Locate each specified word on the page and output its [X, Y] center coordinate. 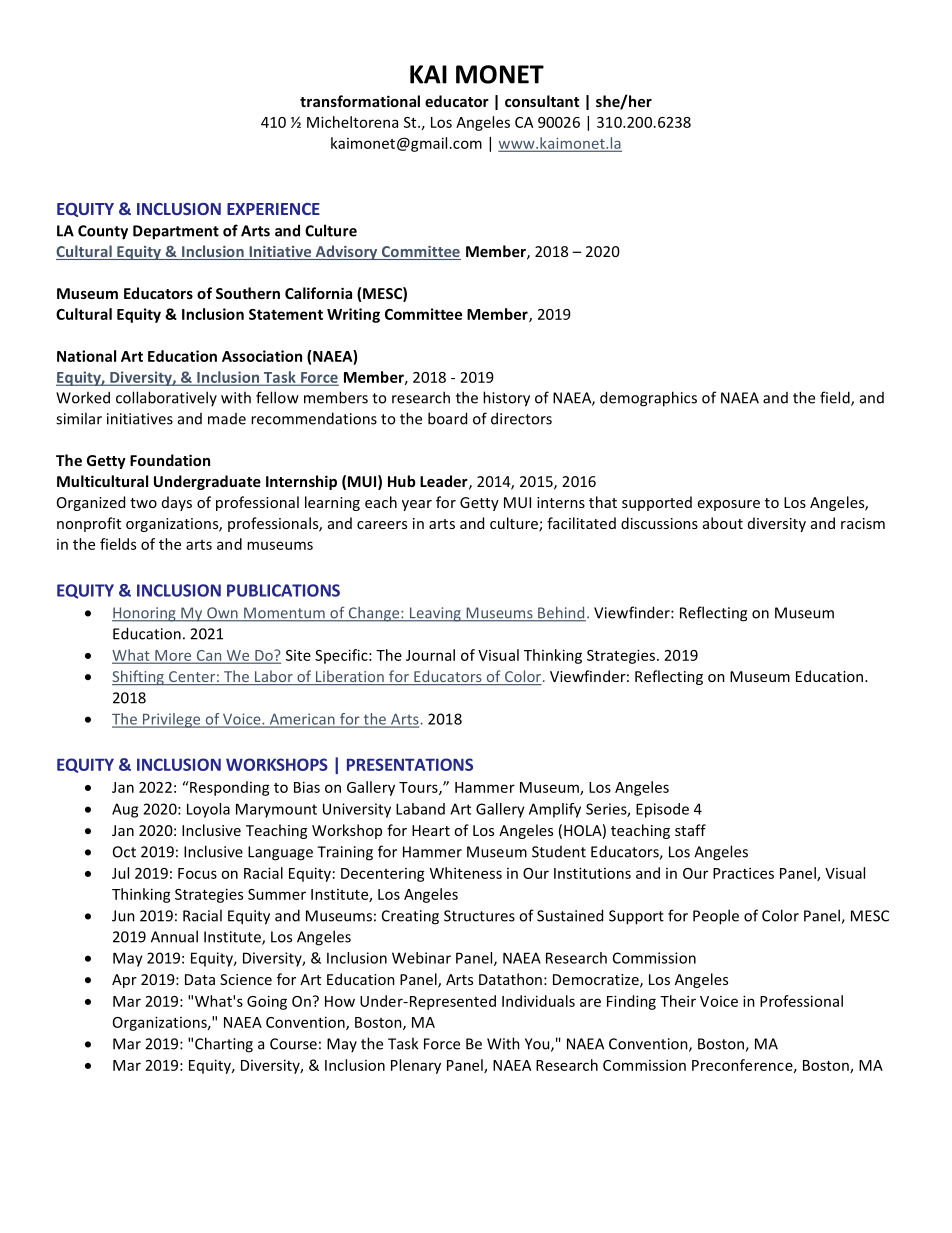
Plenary [416, 1066]
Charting [224, 1045]
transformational [360, 101]
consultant [542, 101]
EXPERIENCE [273, 209]
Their [678, 1001]
